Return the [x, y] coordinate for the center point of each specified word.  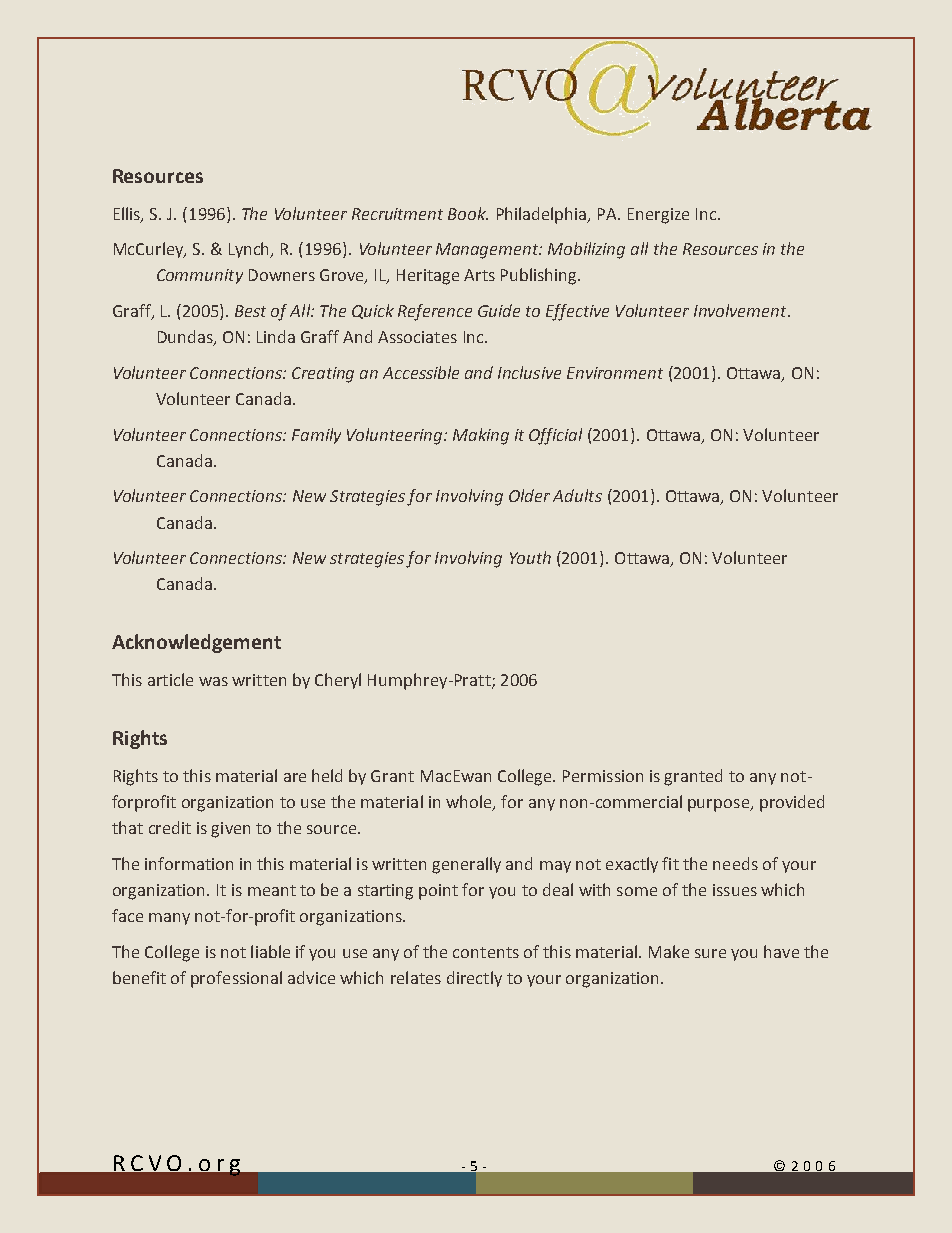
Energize [658, 216]
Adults [577, 495]
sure [710, 953]
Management [488, 251]
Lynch [250, 250]
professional [236, 979]
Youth [530, 557]
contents [486, 952]
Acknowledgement [196, 643]
